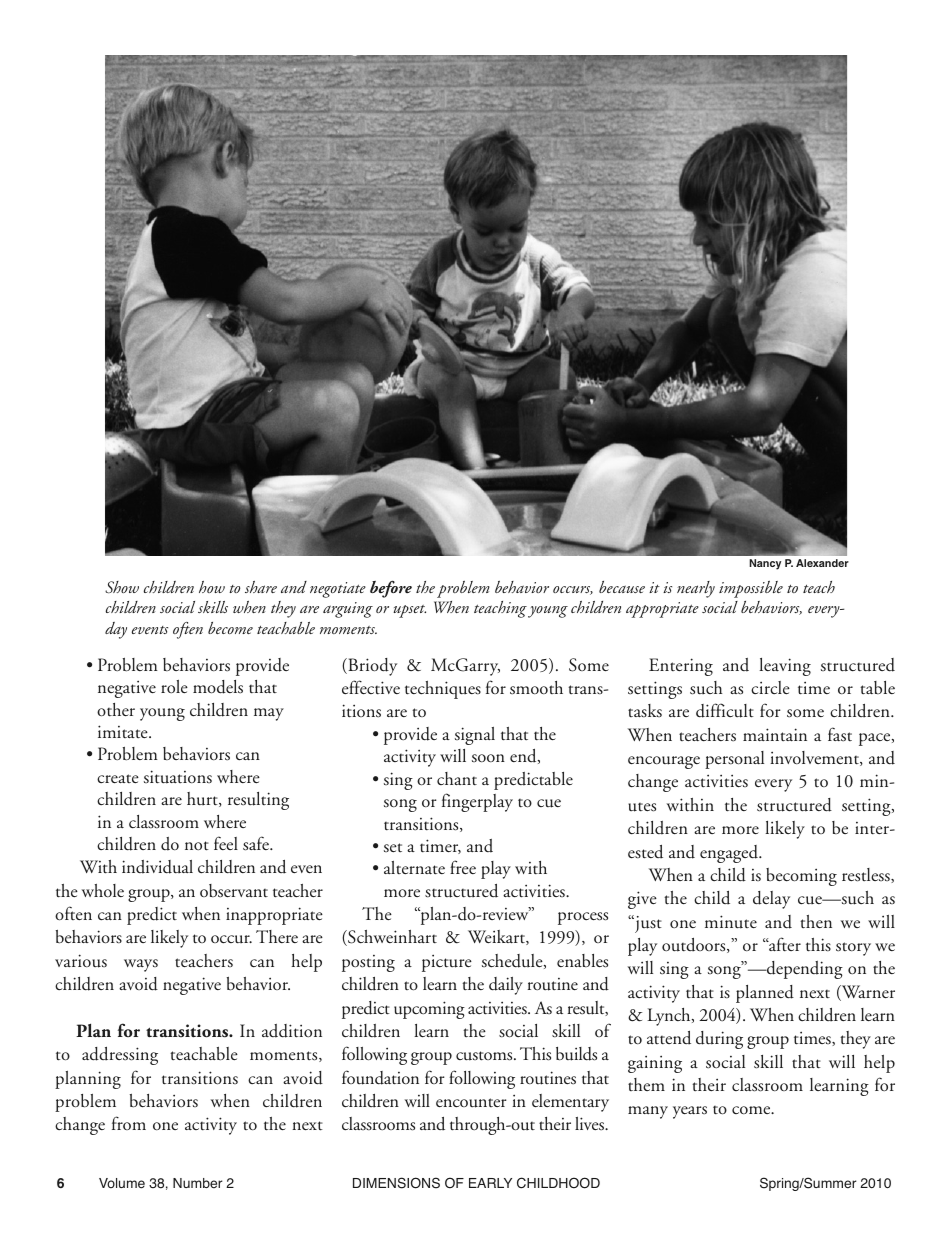 This screenshot has width=952, height=1233. What do you see at coordinates (122, 587) in the screenshot?
I see `Show` at bounding box center [122, 587].
